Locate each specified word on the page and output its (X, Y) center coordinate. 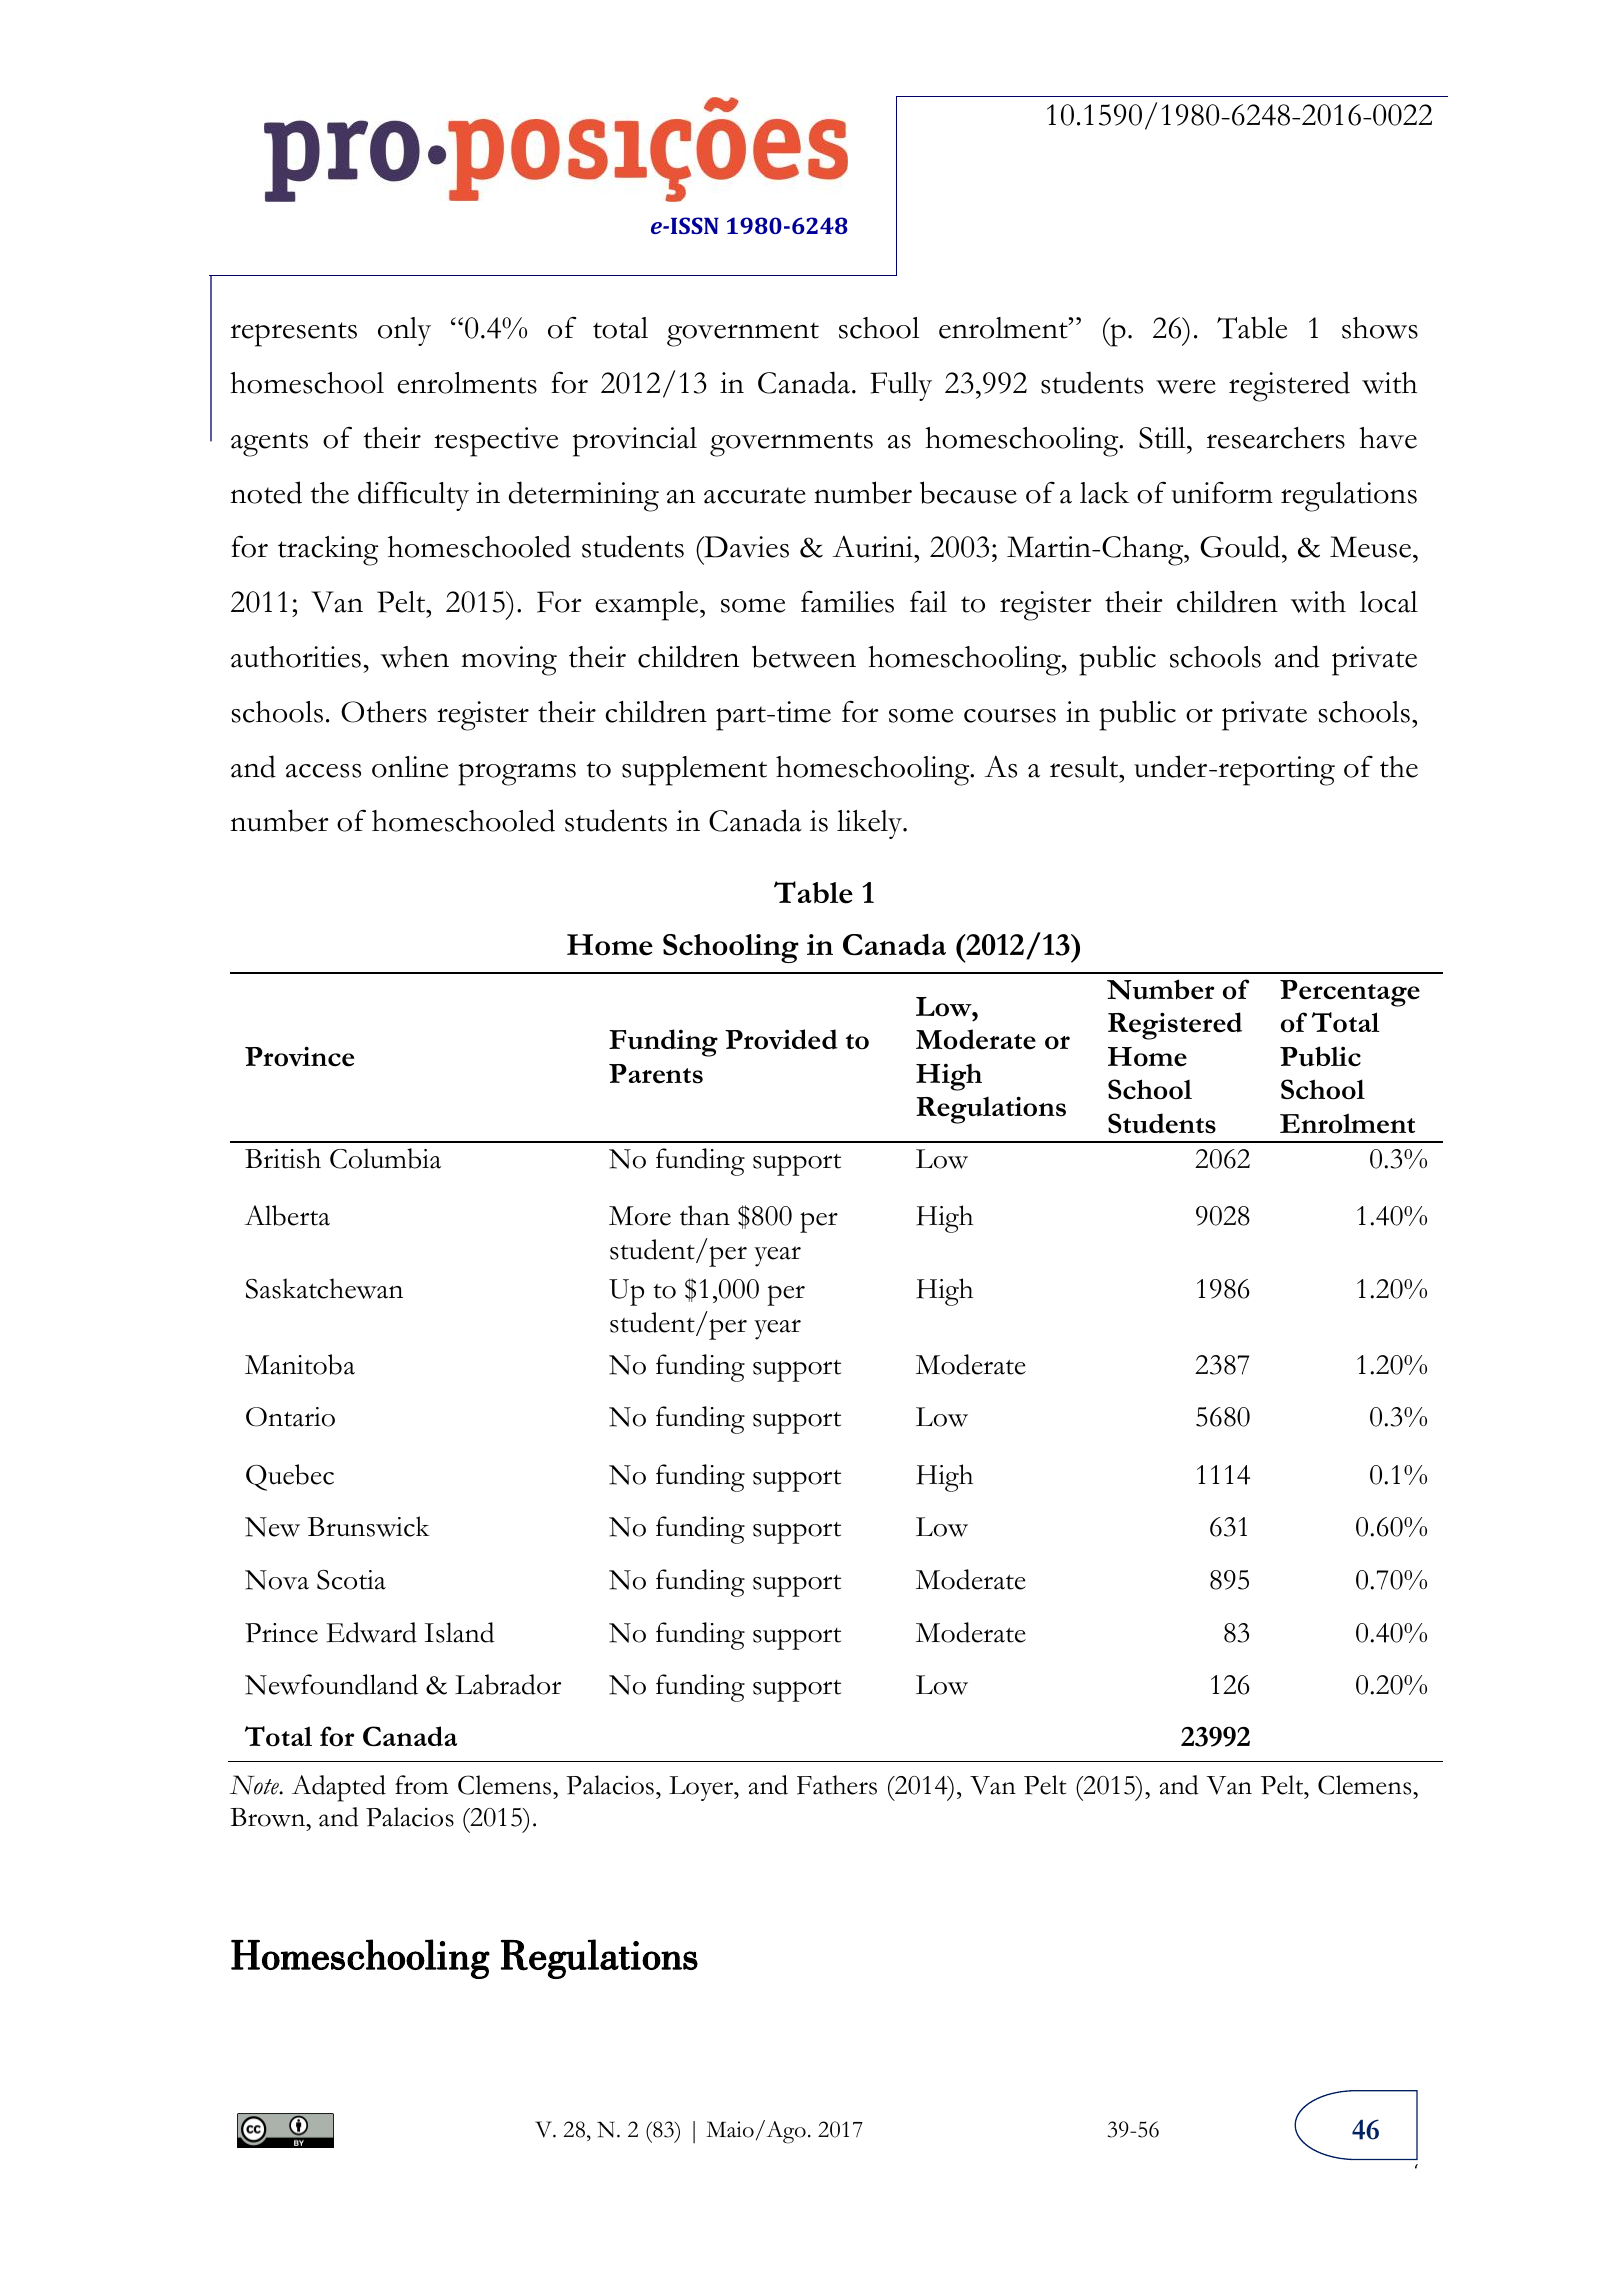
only (404, 331)
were (1186, 386)
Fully (901, 386)
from (421, 1785)
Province (299, 1056)
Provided (781, 1039)
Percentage (1350, 993)
